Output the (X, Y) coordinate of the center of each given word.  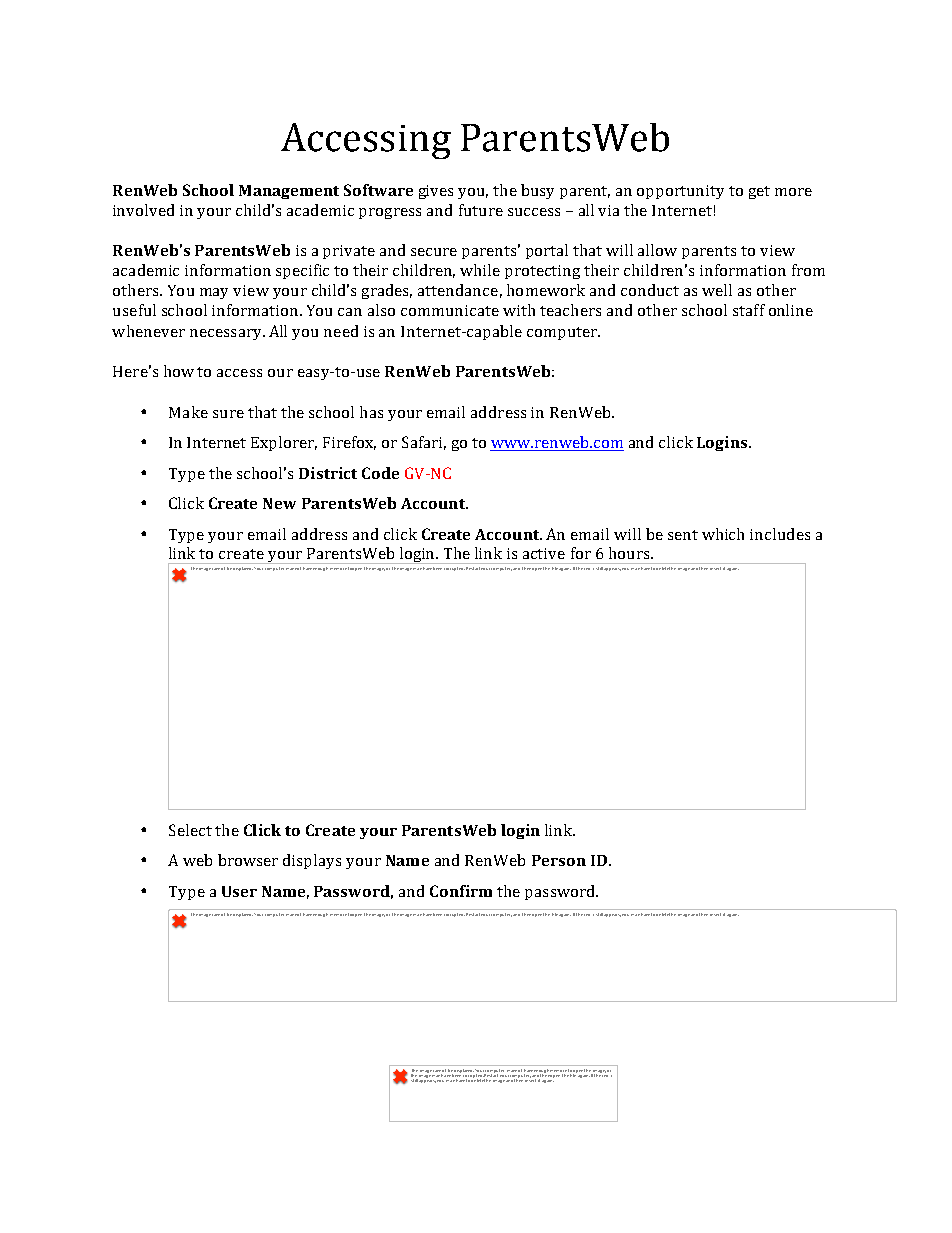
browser (248, 860)
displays (312, 861)
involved (143, 210)
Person (559, 860)
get (759, 192)
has (371, 412)
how (179, 371)
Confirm (461, 891)
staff (749, 310)
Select (190, 830)
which (723, 534)
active (544, 553)
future (481, 210)
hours (630, 553)
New (279, 503)
